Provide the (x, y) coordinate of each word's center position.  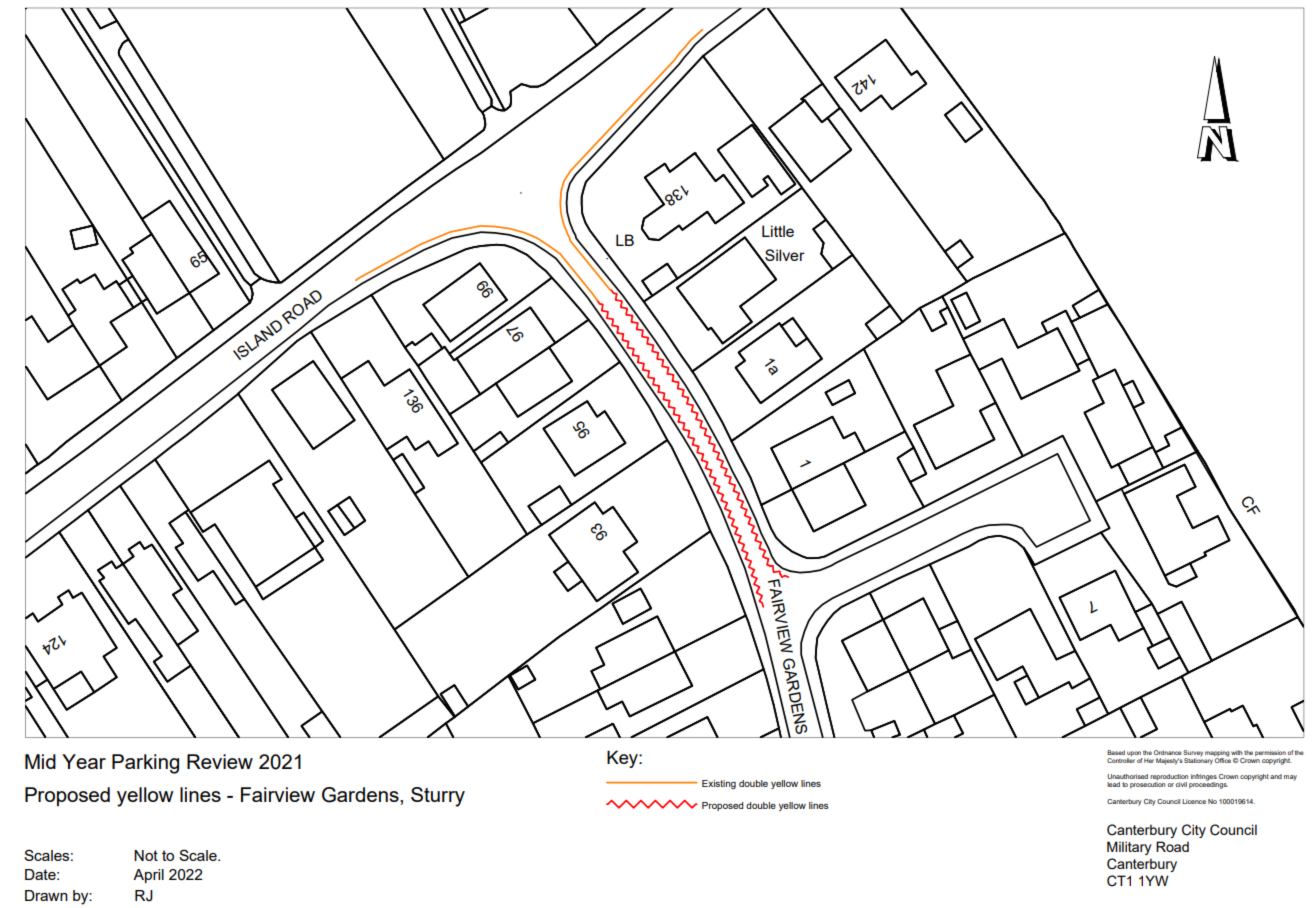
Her (1149, 760)
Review (220, 761)
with (1237, 752)
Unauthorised (1127, 776)
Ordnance (1168, 752)
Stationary (1198, 760)
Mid (40, 761)
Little (778, 231)
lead (1113, 784)
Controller (1121, 760)
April (148, 876)
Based (1116, 752)
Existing (719, 784)
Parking (145, 764)
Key (623, 759)
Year (84, 761)
